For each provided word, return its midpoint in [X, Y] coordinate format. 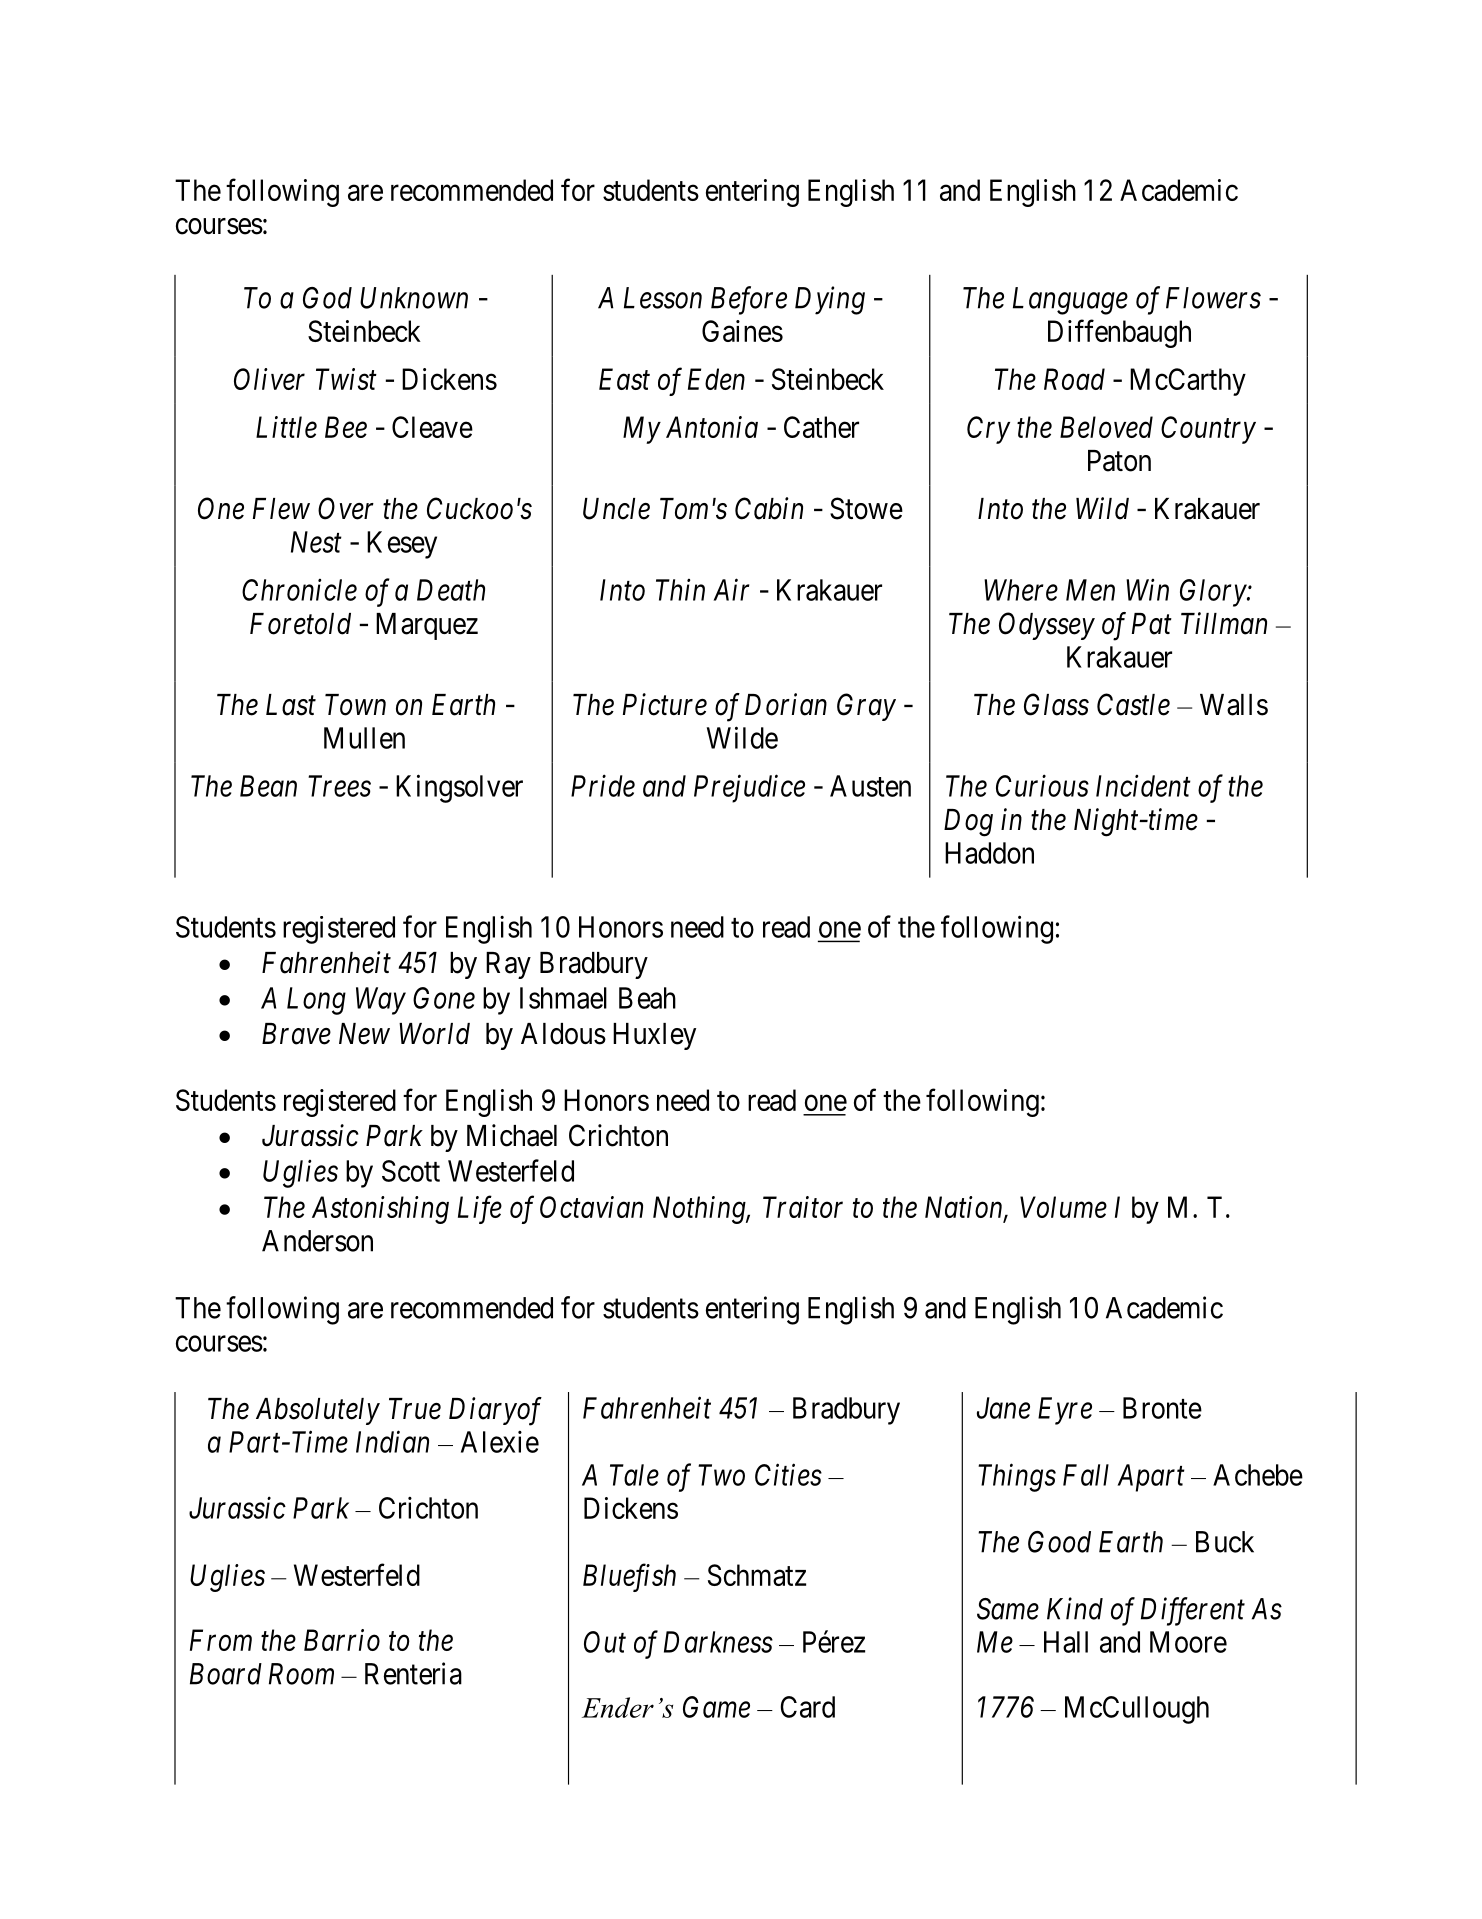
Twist [346, 379]
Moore [1188, 1642]
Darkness [718, 1642]
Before [749, 300]
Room [301, 1674]
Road [1074, 379]
